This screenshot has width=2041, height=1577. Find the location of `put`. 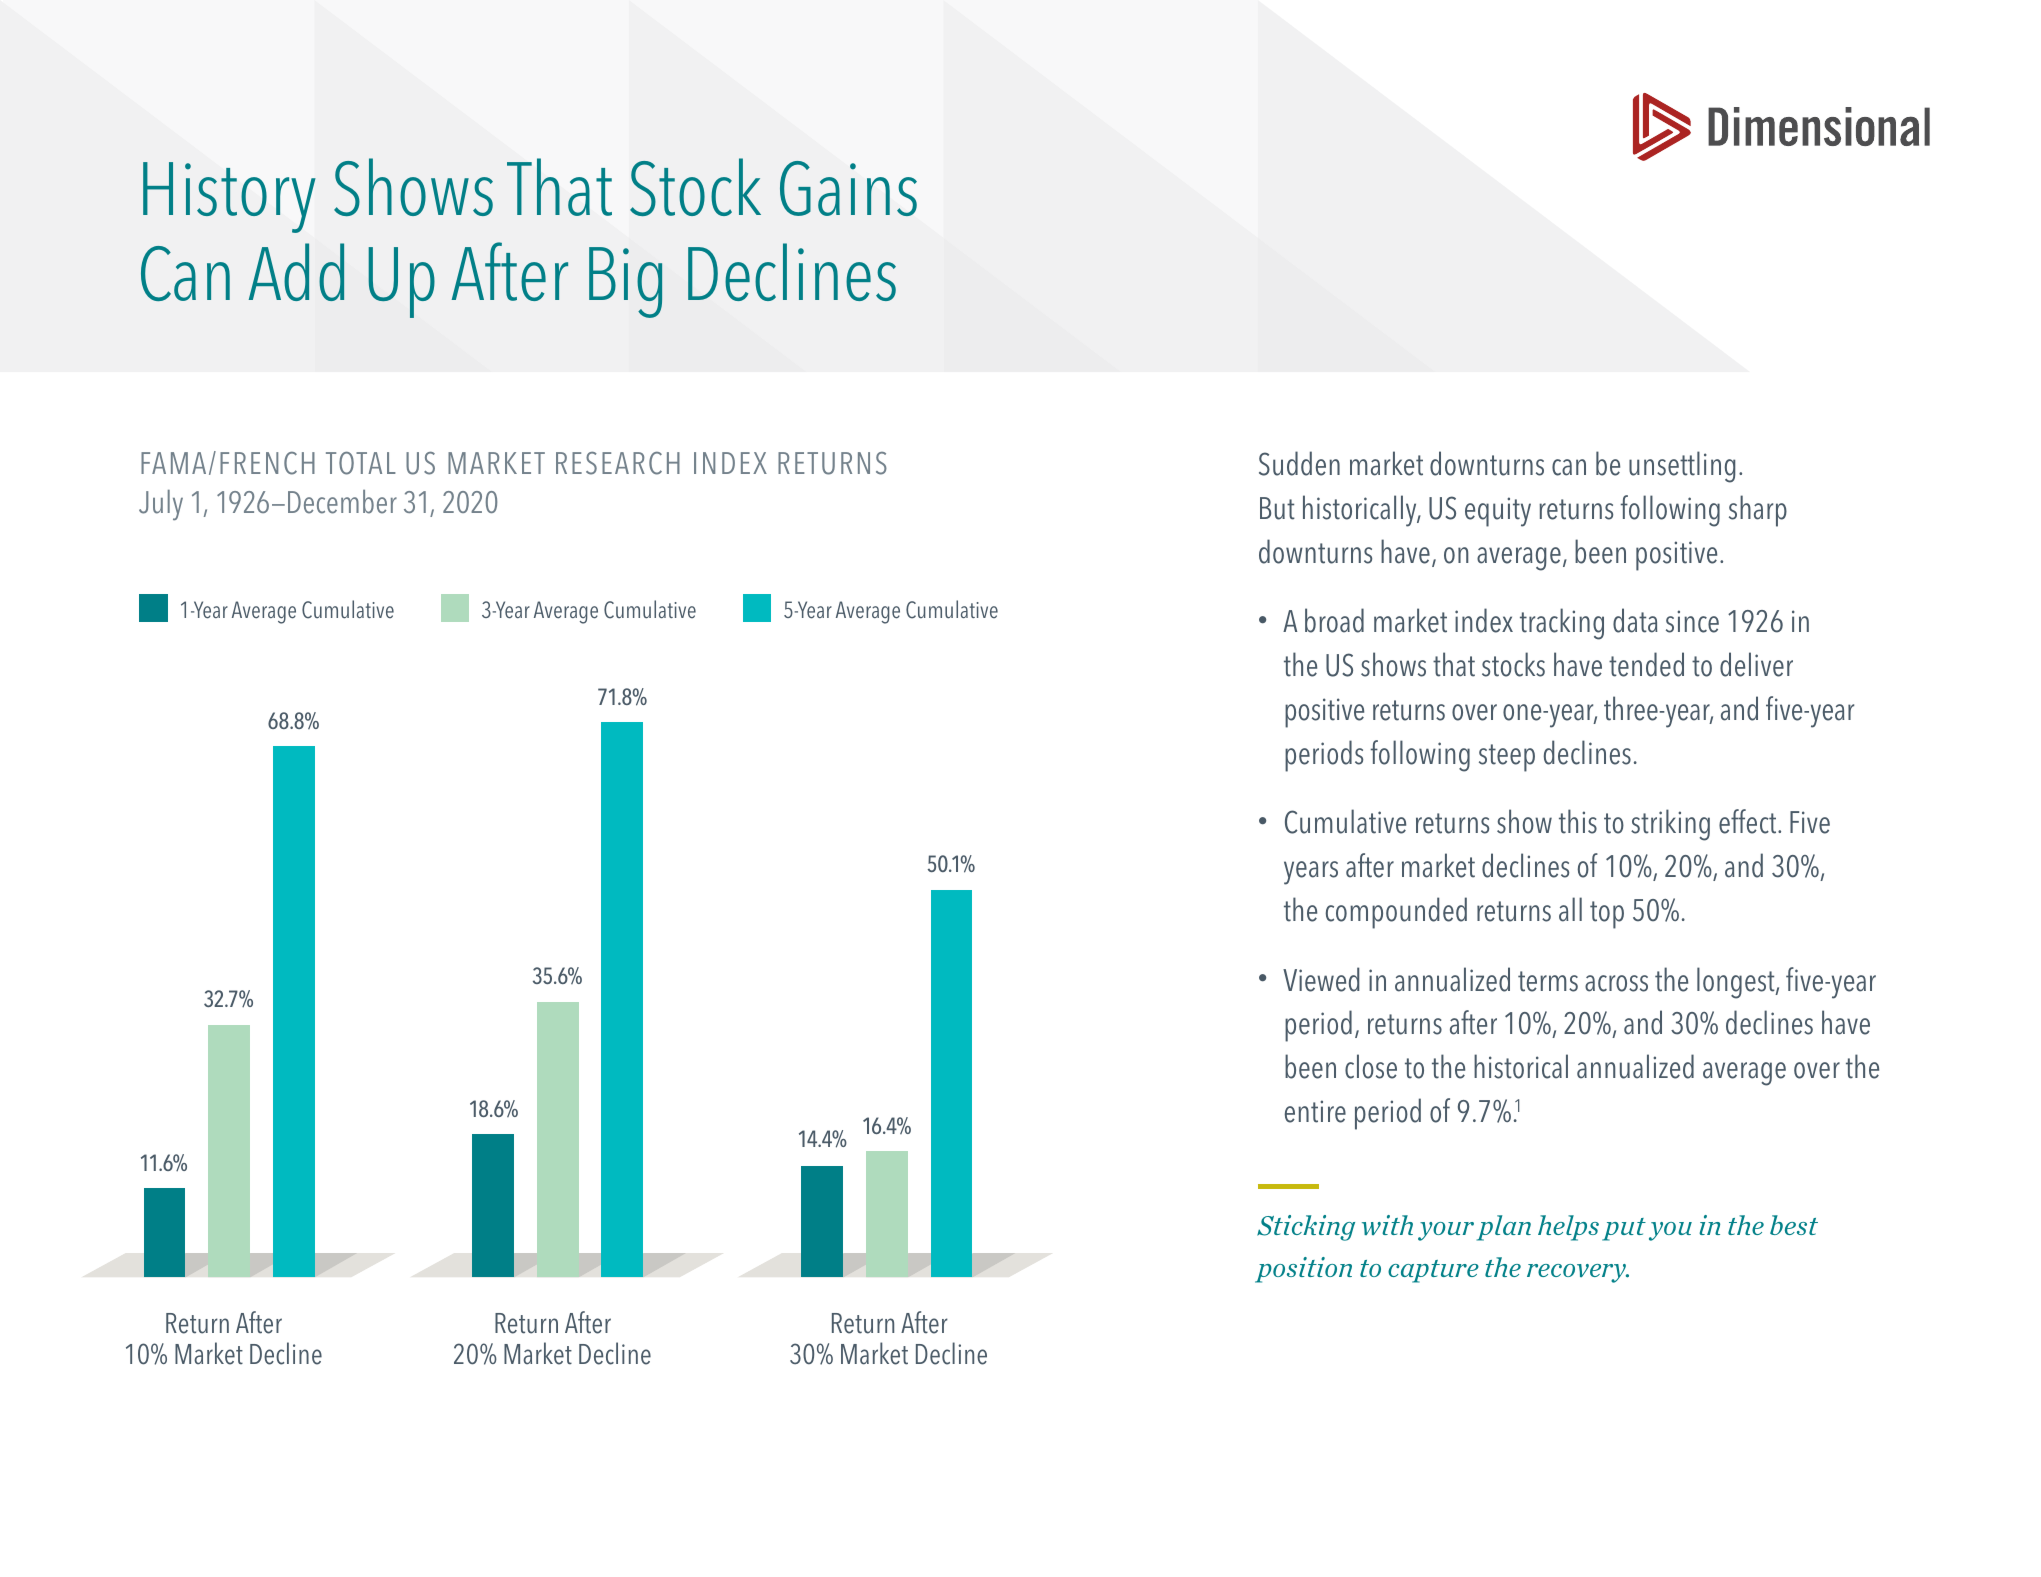

put is located at coordinates (1624, 1229).
